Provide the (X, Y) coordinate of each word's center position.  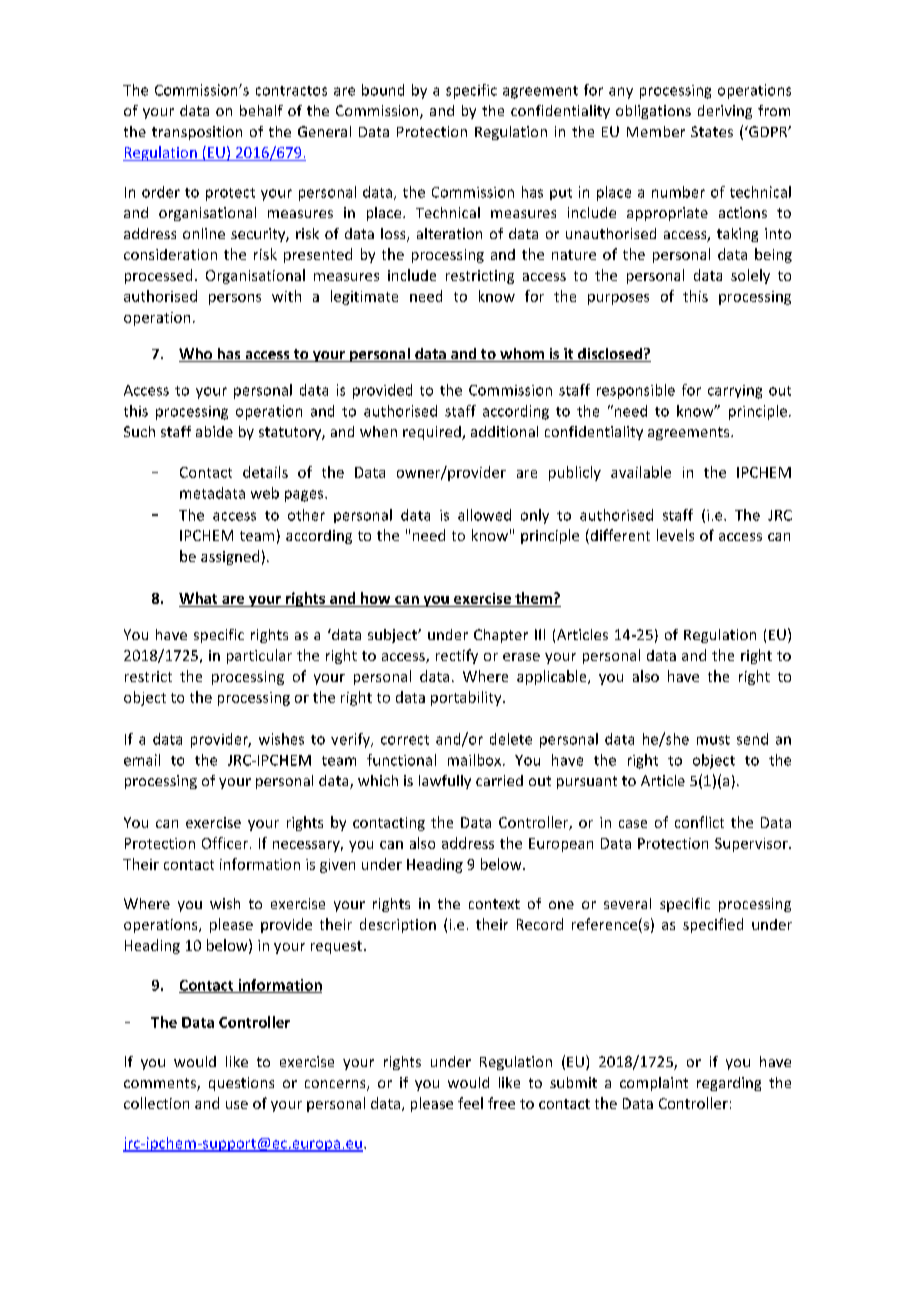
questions (241, 1084)
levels (675, 535)
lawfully (445, 782)
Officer (225, 843)
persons (235, 299)
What (198, 598)
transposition (197, 133)
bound (383, 90)
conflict (699, 822)
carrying (735, 392)
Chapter (501, 636)
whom (522, 355)
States (712, 131)
